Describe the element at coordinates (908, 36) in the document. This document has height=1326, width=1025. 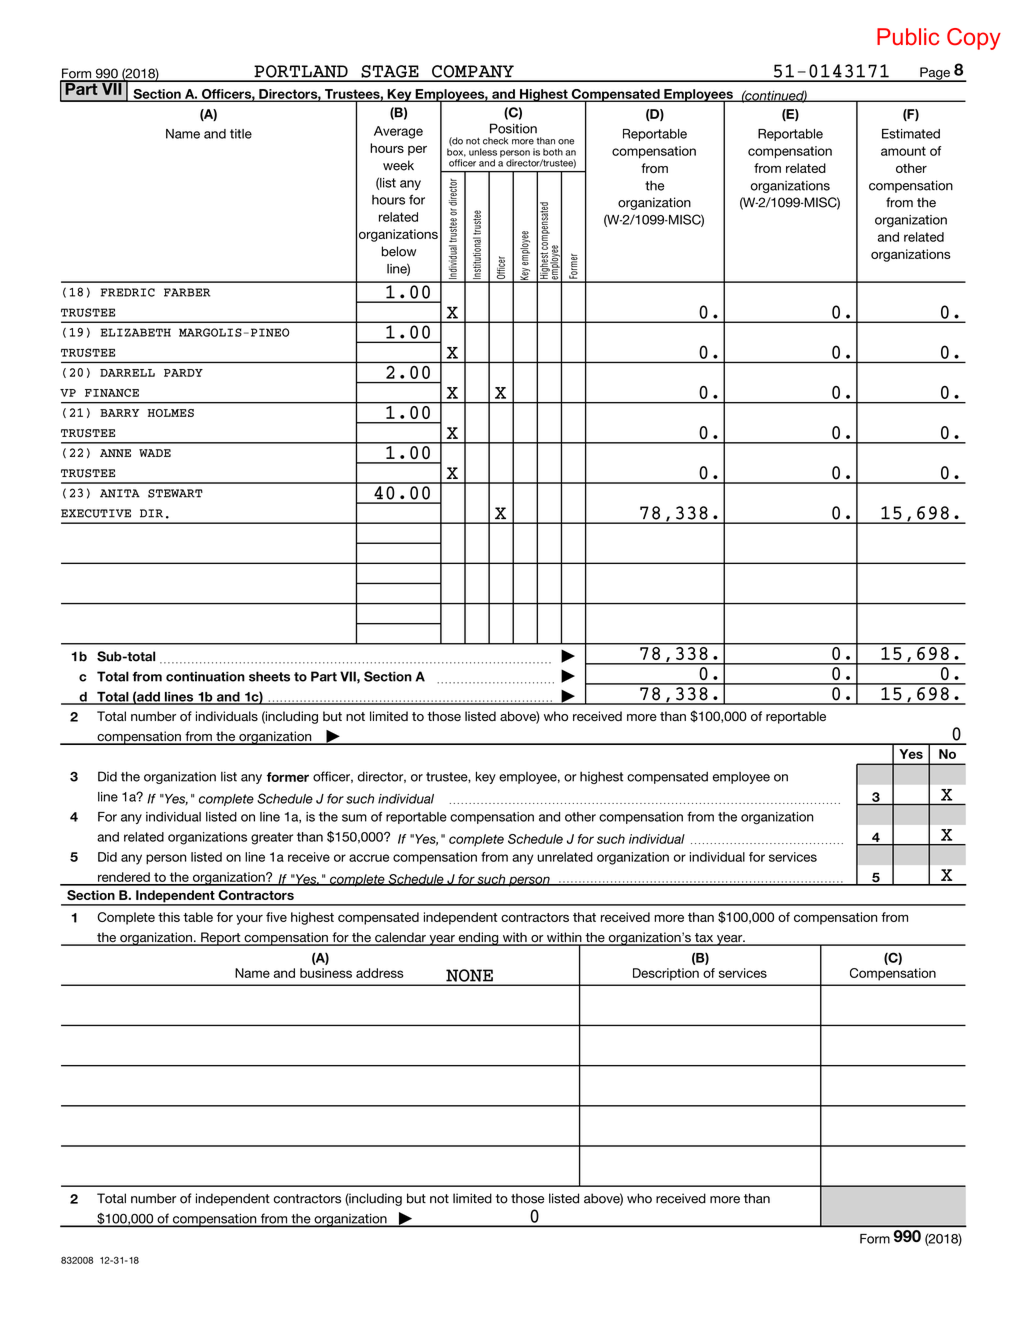
I see `Public` at that location.
